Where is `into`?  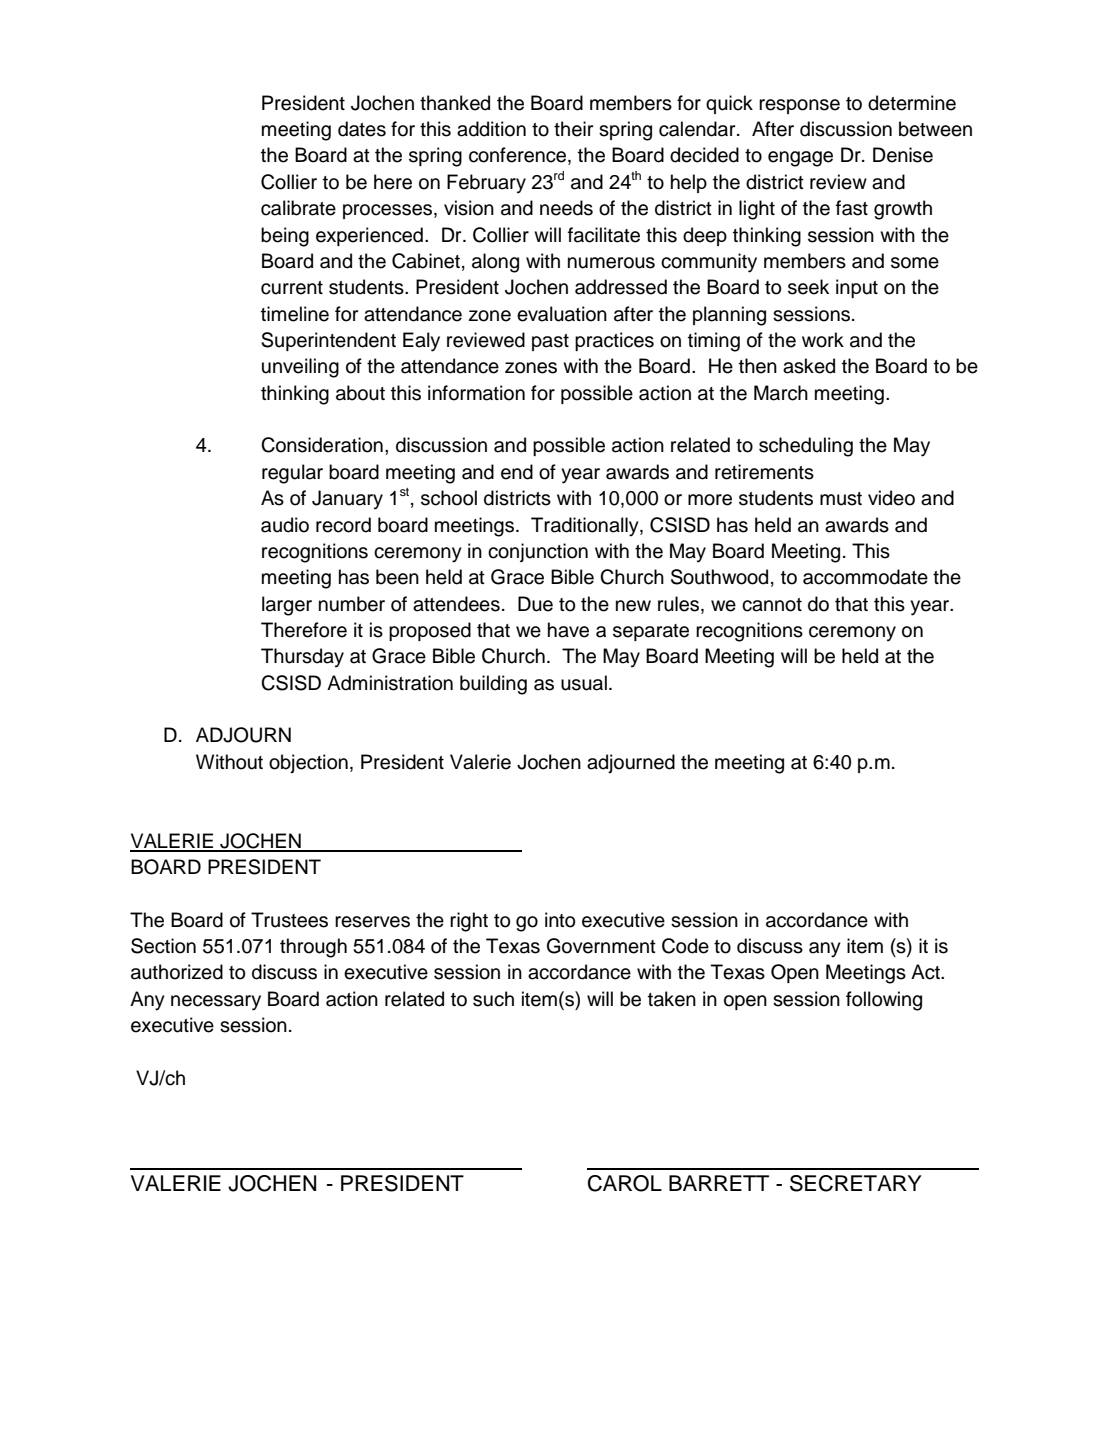
into is located at coordinates (560, 920).
